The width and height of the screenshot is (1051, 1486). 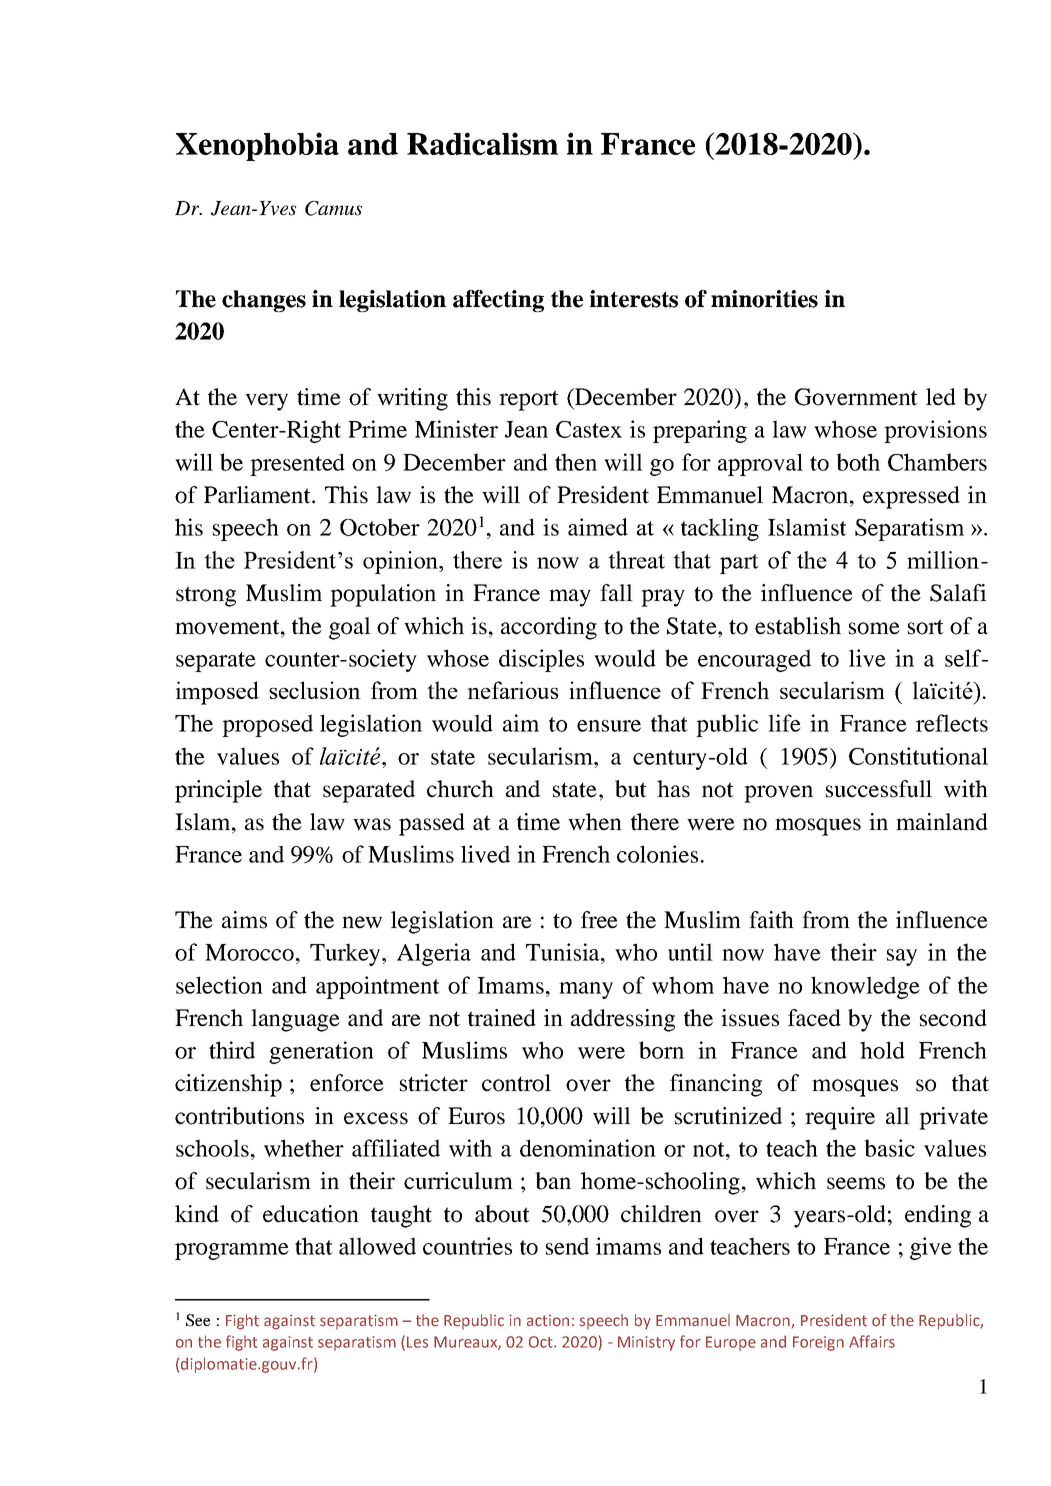 What do you see at coordinates (258, 495) in the screenshot?
I see `Parliament` at bounding box center [258, 495].
